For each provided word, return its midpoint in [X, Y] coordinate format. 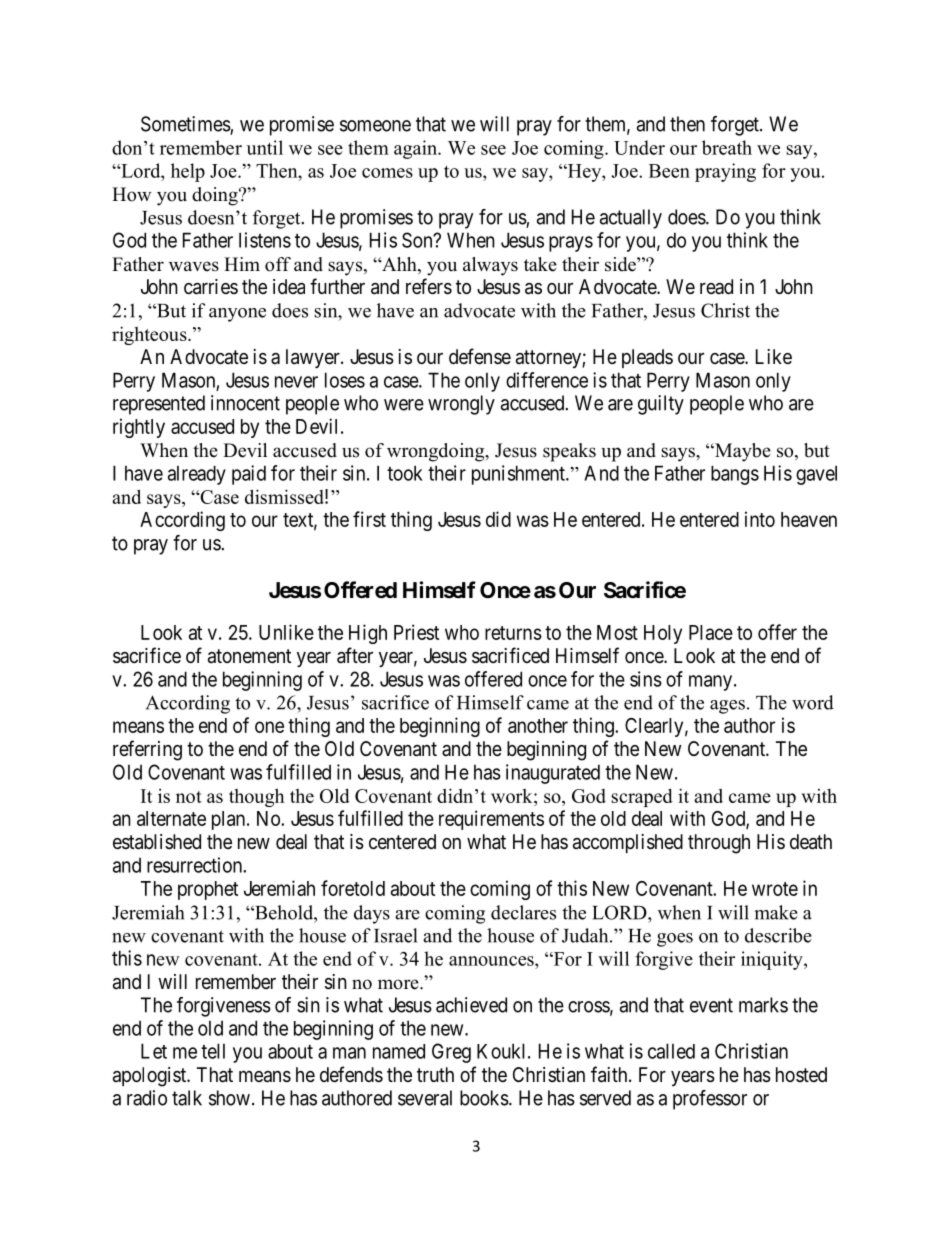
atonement [249, 656]
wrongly [461, 405]
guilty [661, 405]
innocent [245, 403]
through [719, 844]
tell [213, 1051]
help [188, 172]
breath [727, 147]
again [416, 149]
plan [230, 820]
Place [711, 632]
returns [513, 633]
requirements [491, 820]
